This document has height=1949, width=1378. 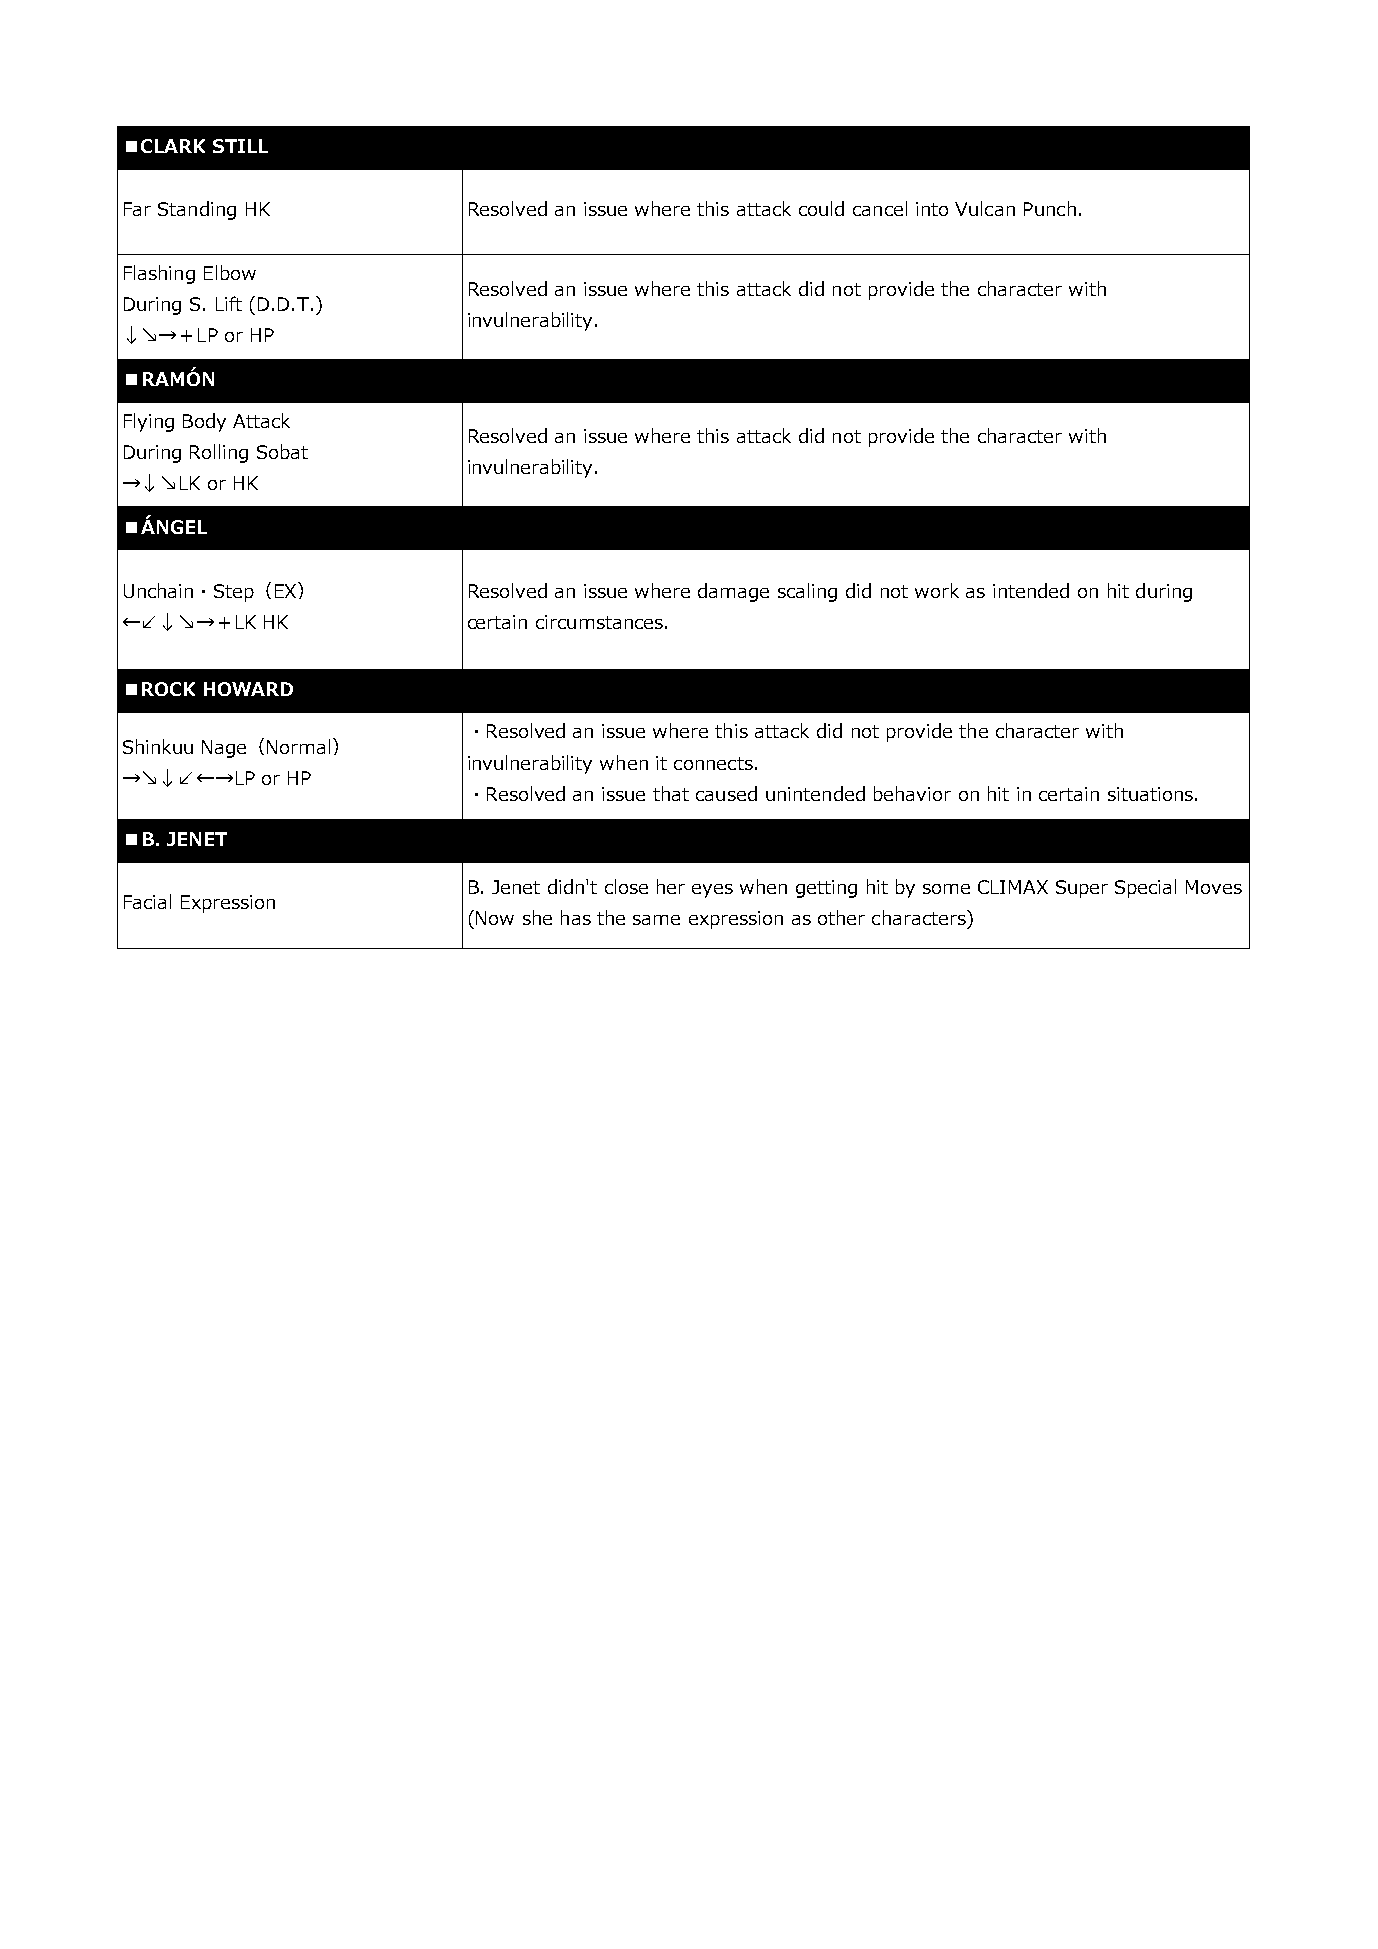 I want to click on cancel, so click(x=880, y=208).
